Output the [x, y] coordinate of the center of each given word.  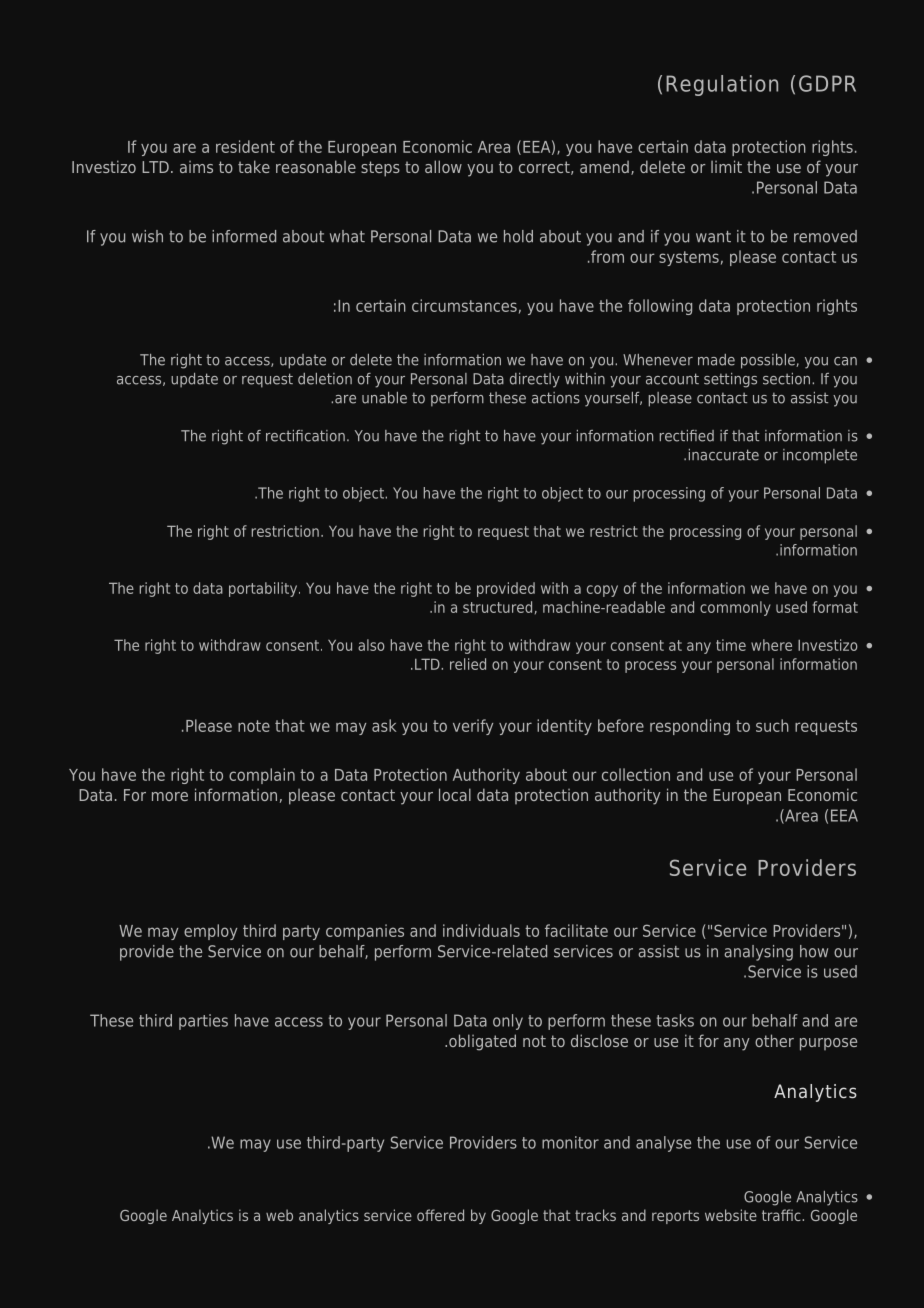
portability [264, 589]
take [254, 166]
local [455, 794]
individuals [481, 930]
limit [726, 166]
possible [769, 361]
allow [443, 166]
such [772, 725]
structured [497, 607]
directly [535, 380]
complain [262, 776]
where [771, 645]
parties [203, 1022]
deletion [325, 379]
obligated [482, 1042]
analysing [758, 953]
